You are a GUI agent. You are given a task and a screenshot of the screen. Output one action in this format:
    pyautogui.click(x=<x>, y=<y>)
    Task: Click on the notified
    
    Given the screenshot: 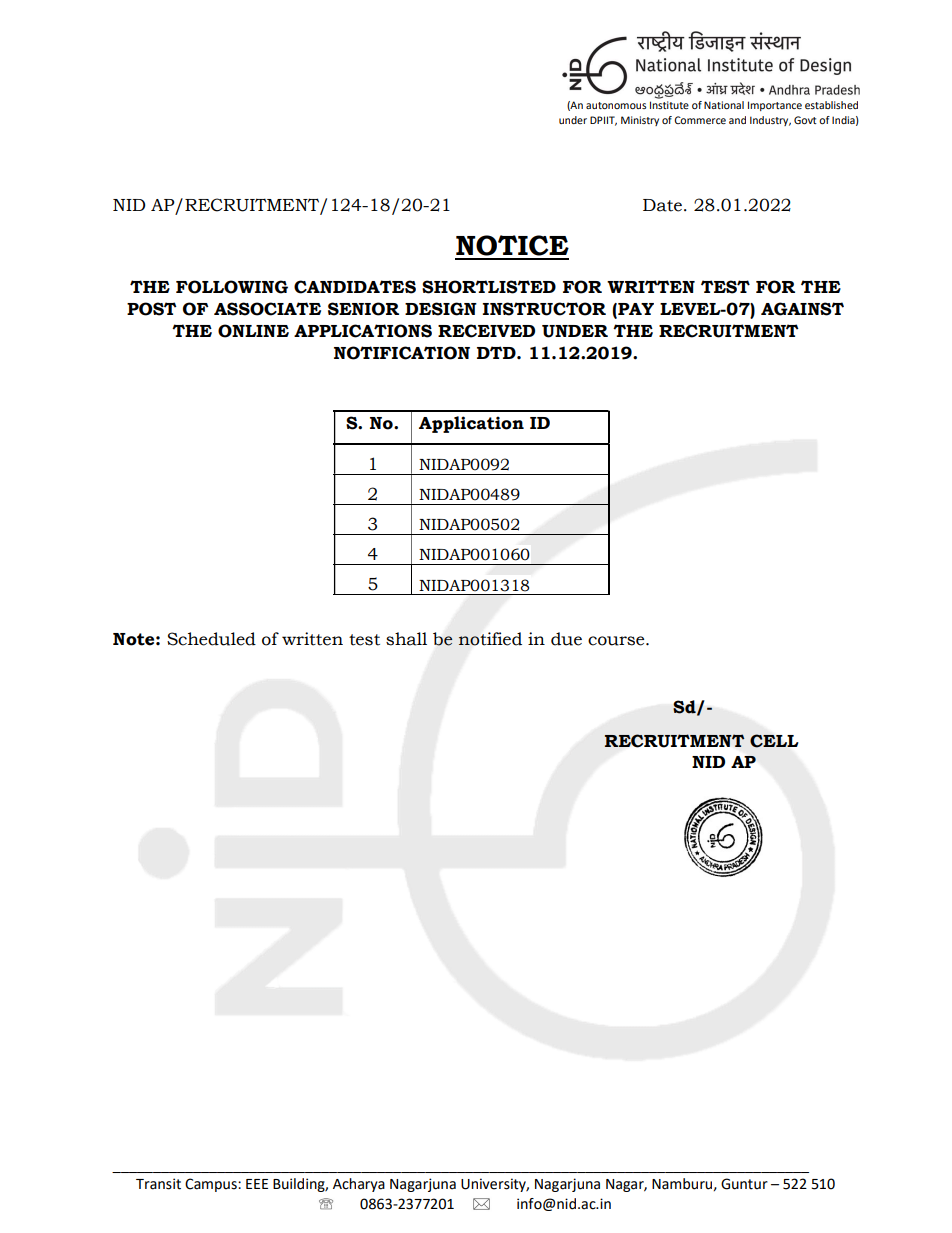 What is the action you would take?
    pyautogui.click(x=490, y=639)
